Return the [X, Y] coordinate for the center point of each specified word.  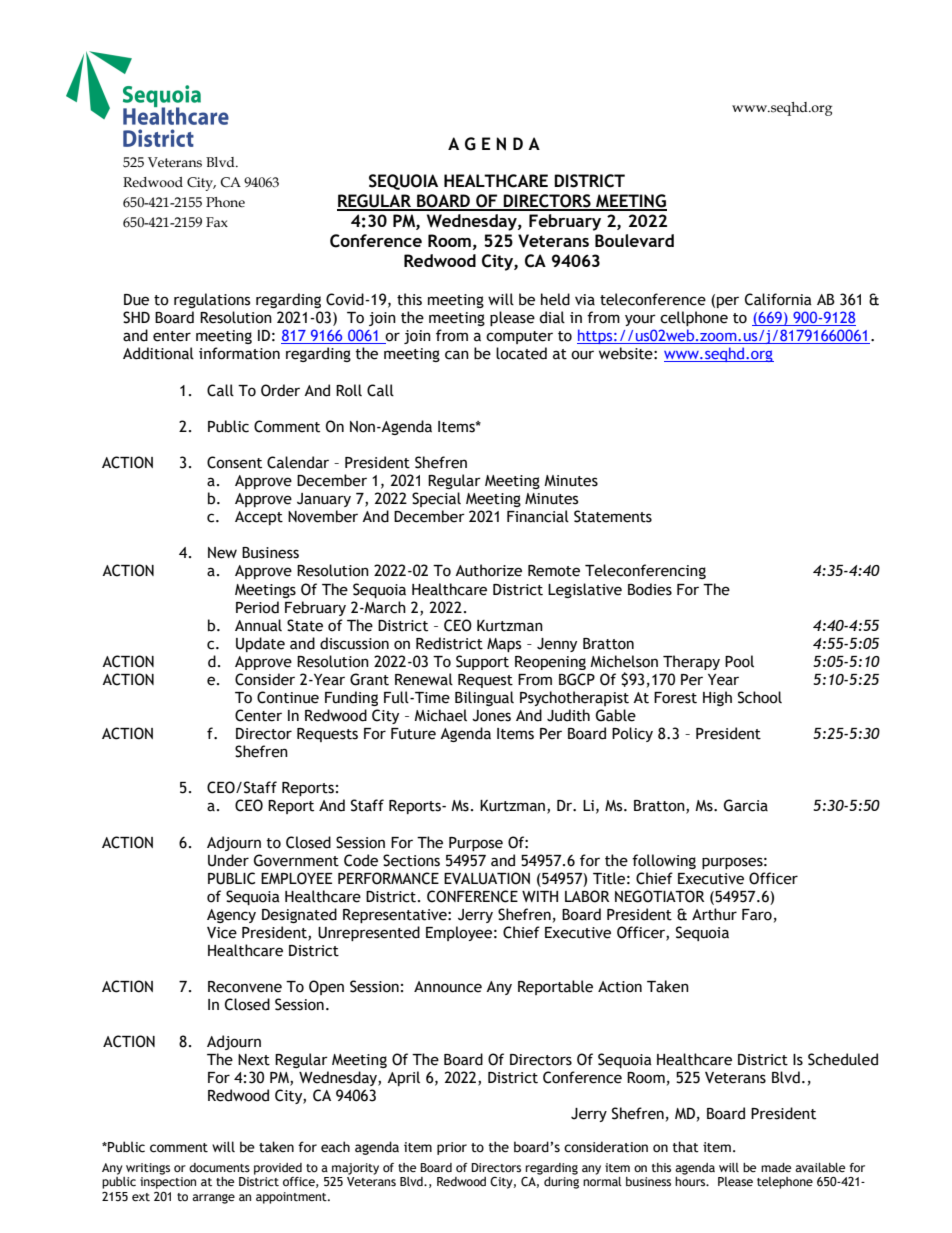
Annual [258, 625]
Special [436, 499]
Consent [234, 462]
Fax [217, 222]
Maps [504, 645]
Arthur [714, 914]
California [778, 299]
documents [219, 1168]
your [640, 320]
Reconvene [245, 987]
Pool [739, 661]
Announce [448, 987]
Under [228, 860]
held [555, 299]
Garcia [746, 805]
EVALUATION [487, 878]
